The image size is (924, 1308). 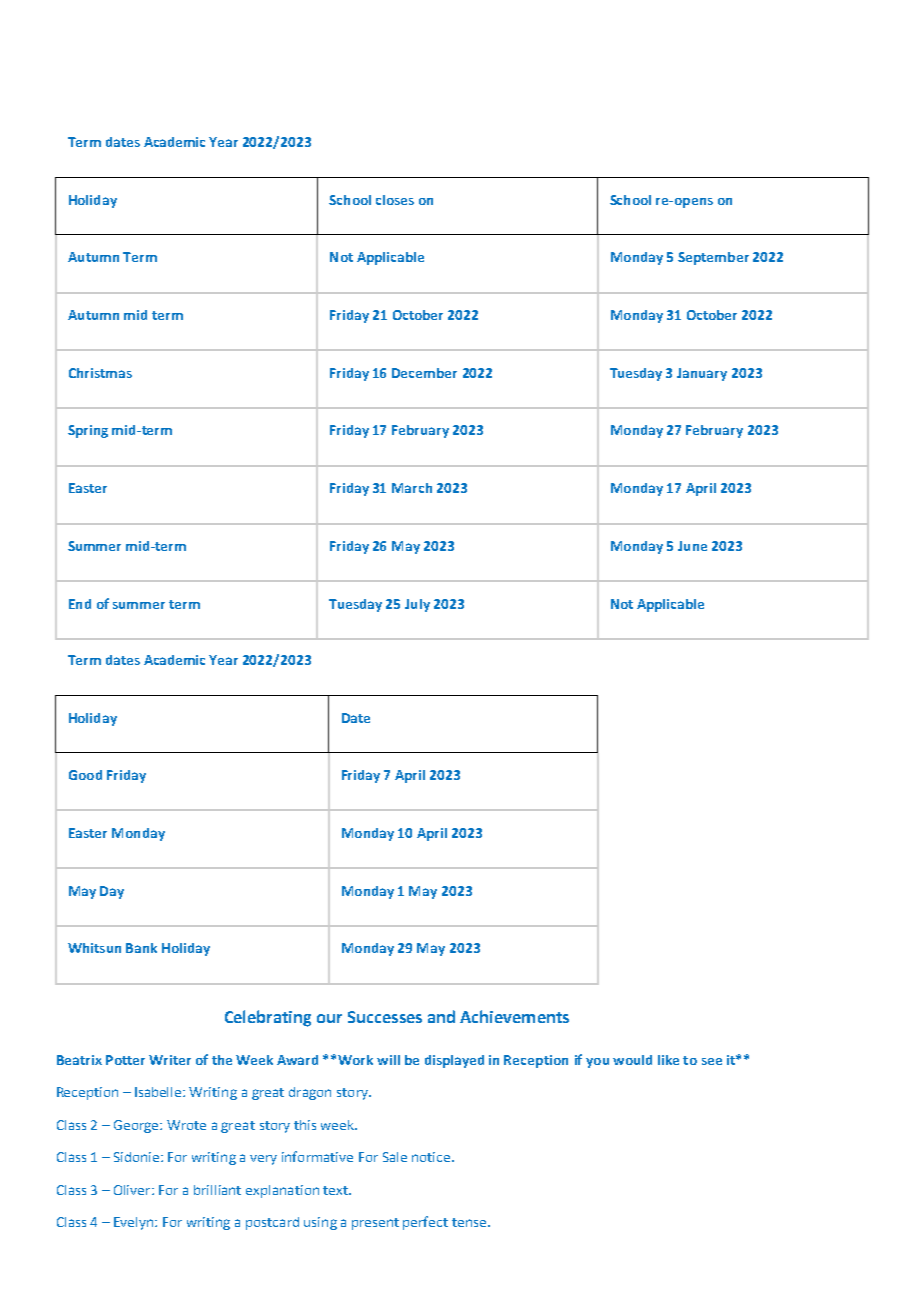 What do you see at coordinates (133, 1190) in the screenshot?
I see `Oliver` at bounding box center [133, 1190].
